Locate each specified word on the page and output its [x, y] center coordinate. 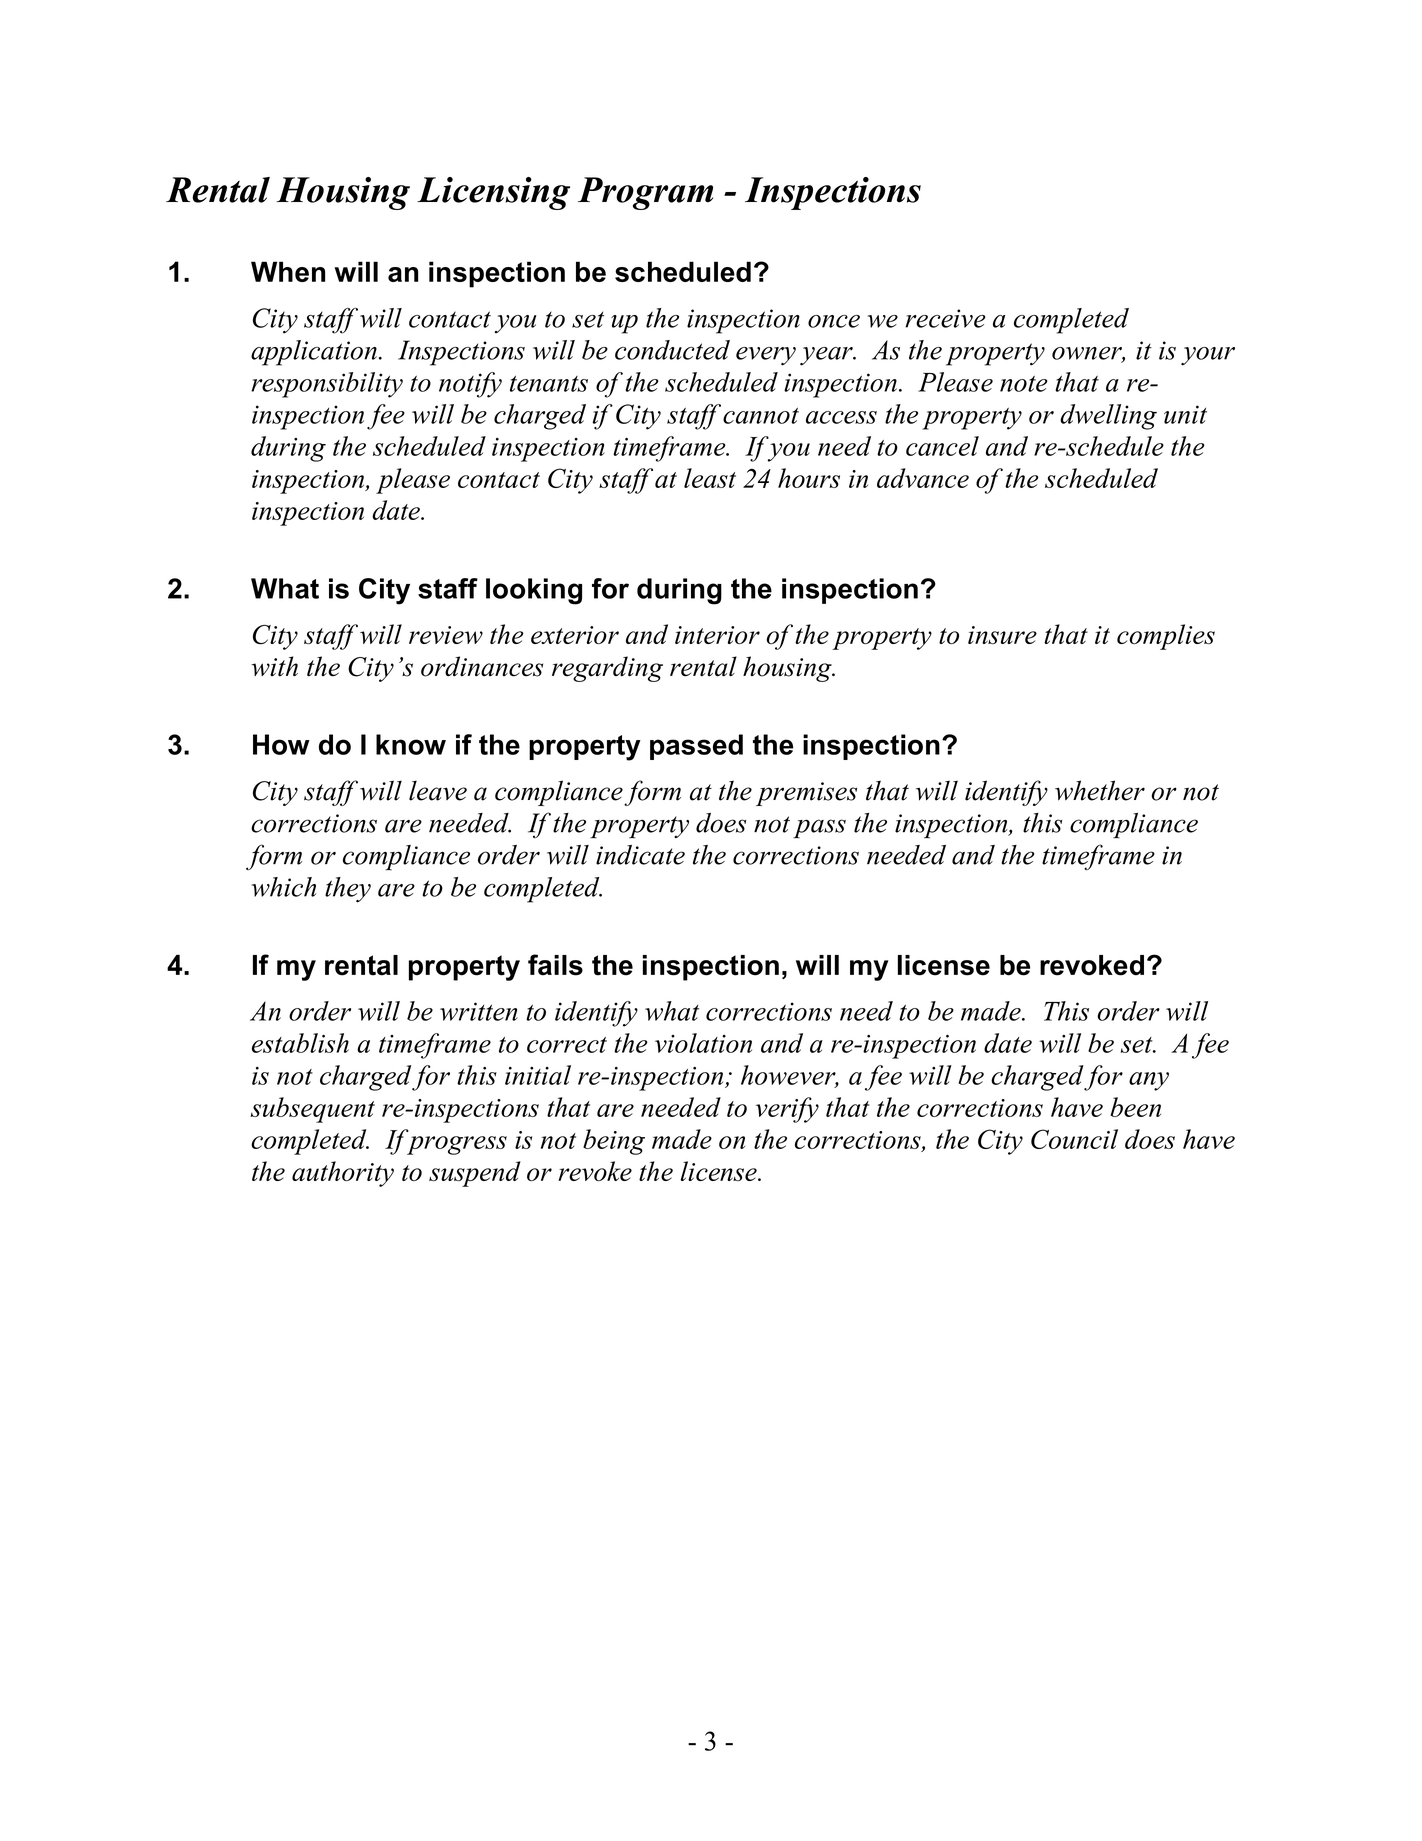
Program [645, 193]
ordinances [482, 666]
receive [945, 318]
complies [1166, 637]
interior [717, 635]
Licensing [493, 193]
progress [457, 1145]
